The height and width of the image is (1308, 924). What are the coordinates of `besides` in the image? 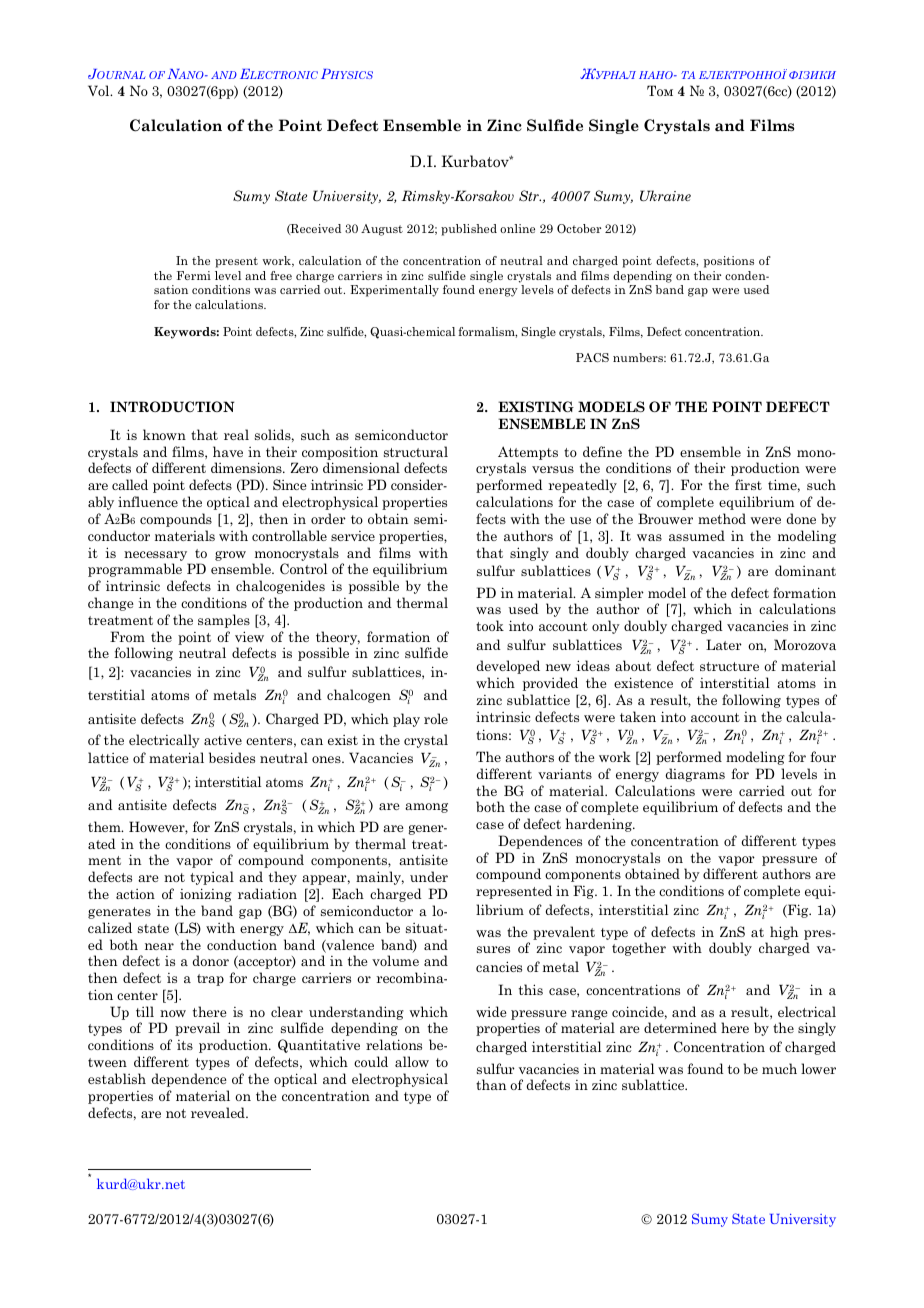 It's located at (232, 757).
